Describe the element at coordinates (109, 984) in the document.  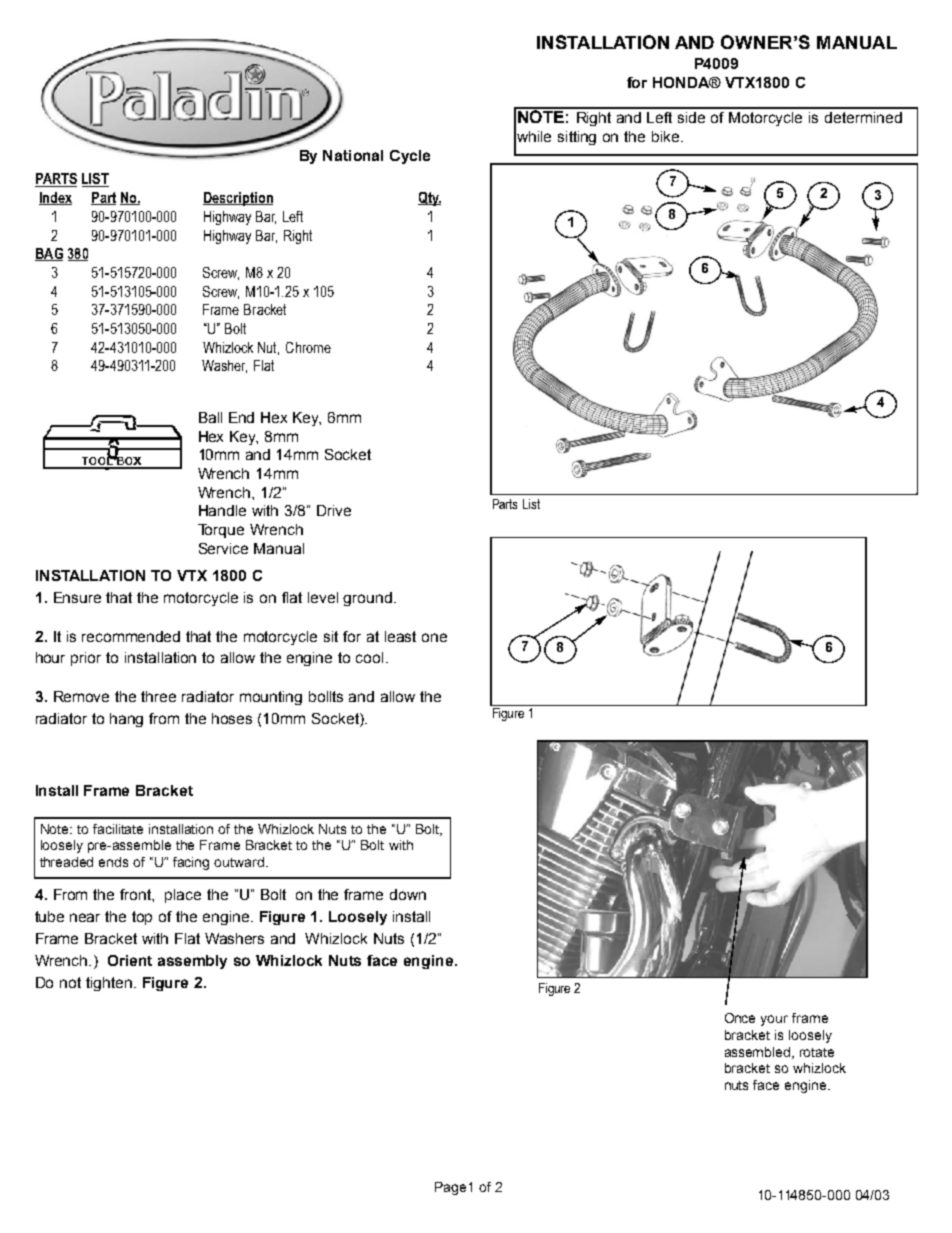
I see `tighten` at that location.
